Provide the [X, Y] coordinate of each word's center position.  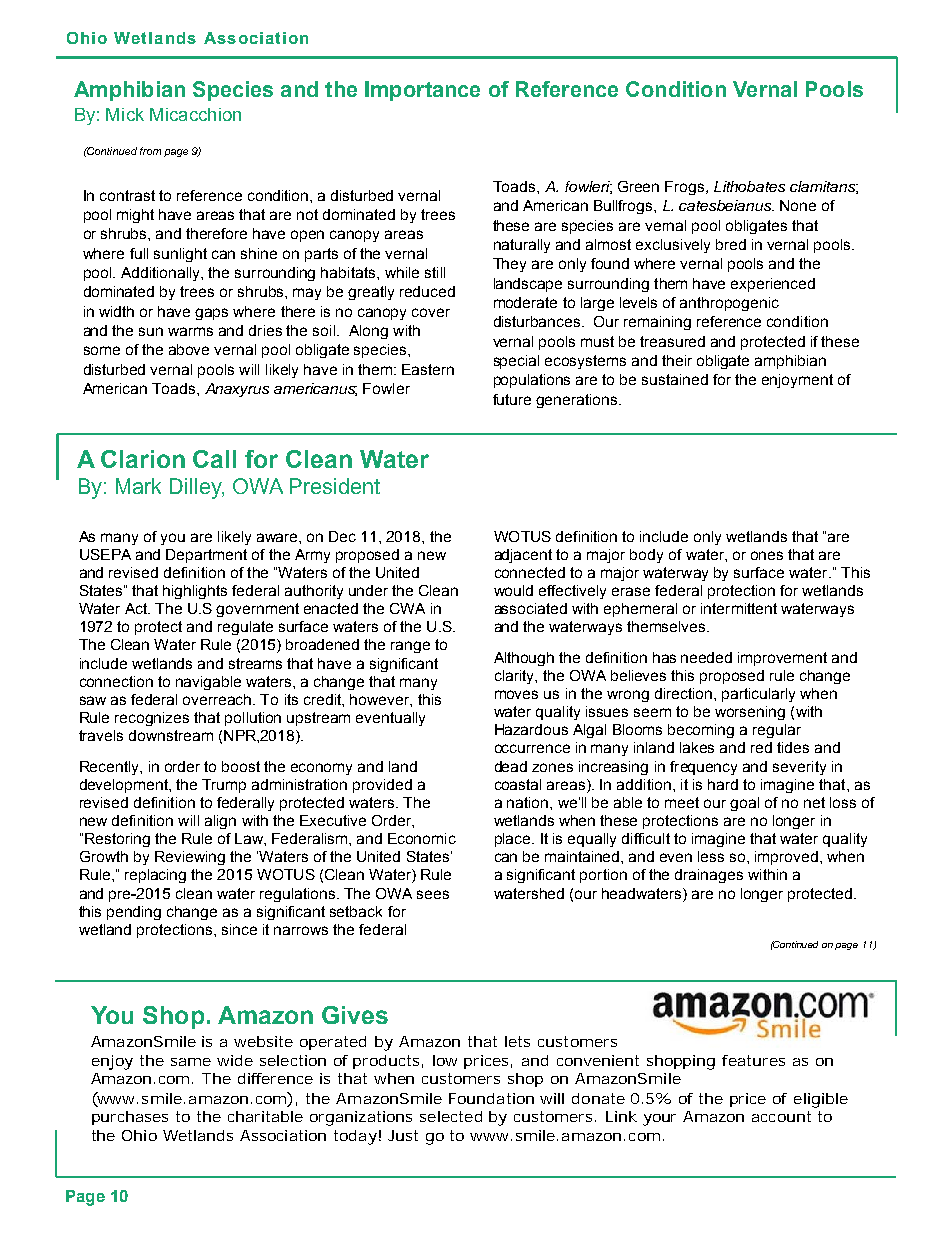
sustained [675, 379]
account [781, 1116]
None [798, 205]
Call [214, 459]
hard [723, 784]
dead [511, 766]
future [512, 399]
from [150, 151]
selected [451, 1116]
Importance [422, 91]
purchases [130, 1118]
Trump [224, 786]
